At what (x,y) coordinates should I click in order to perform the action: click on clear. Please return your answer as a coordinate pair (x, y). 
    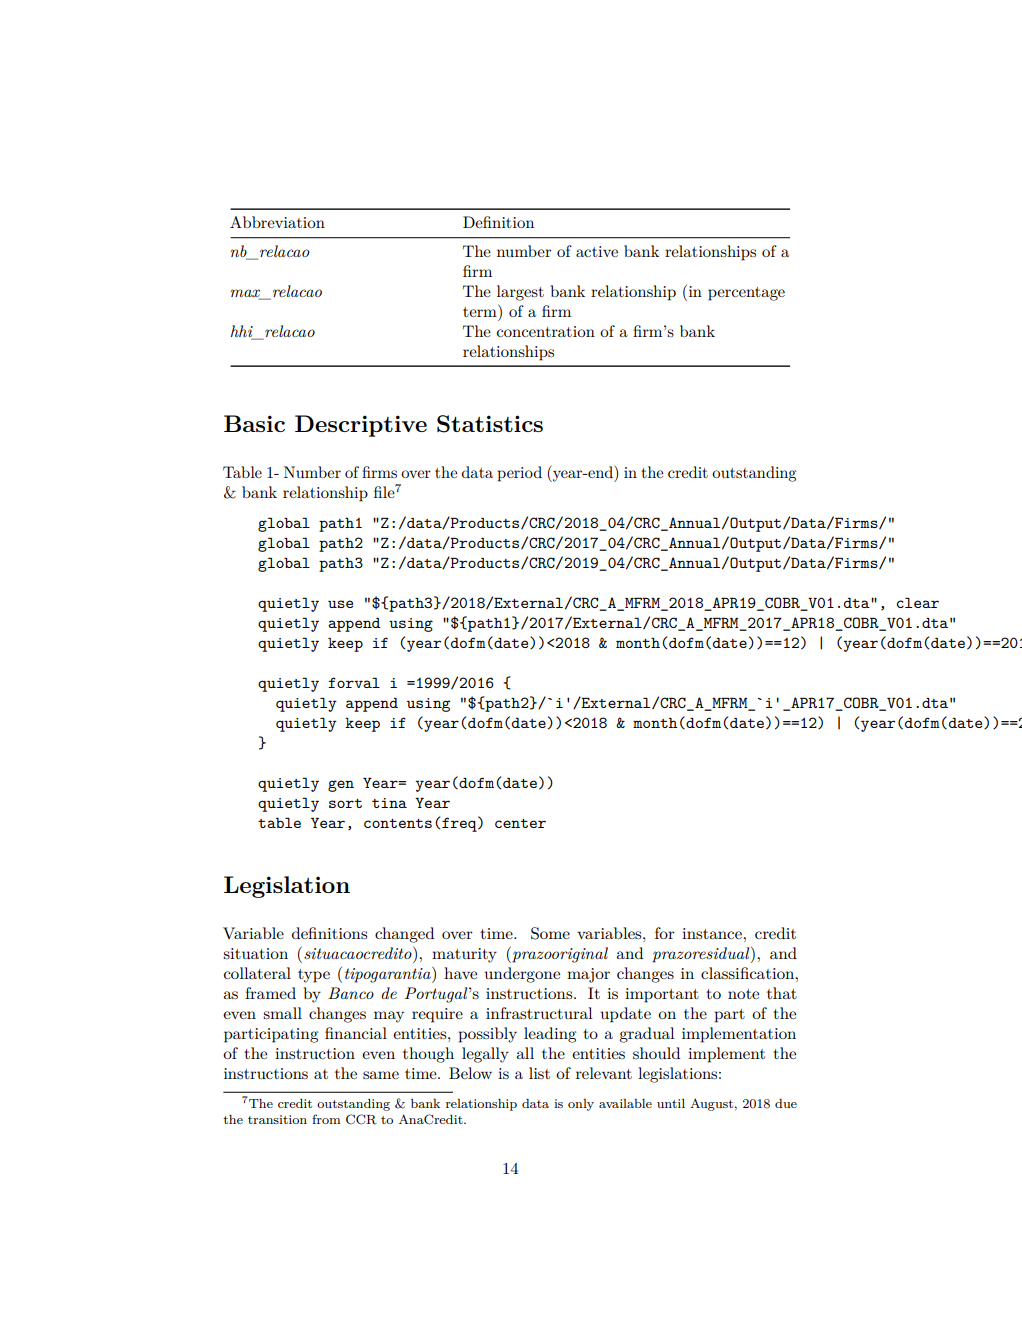
    Looking at the image, I should click on (917, 602).
